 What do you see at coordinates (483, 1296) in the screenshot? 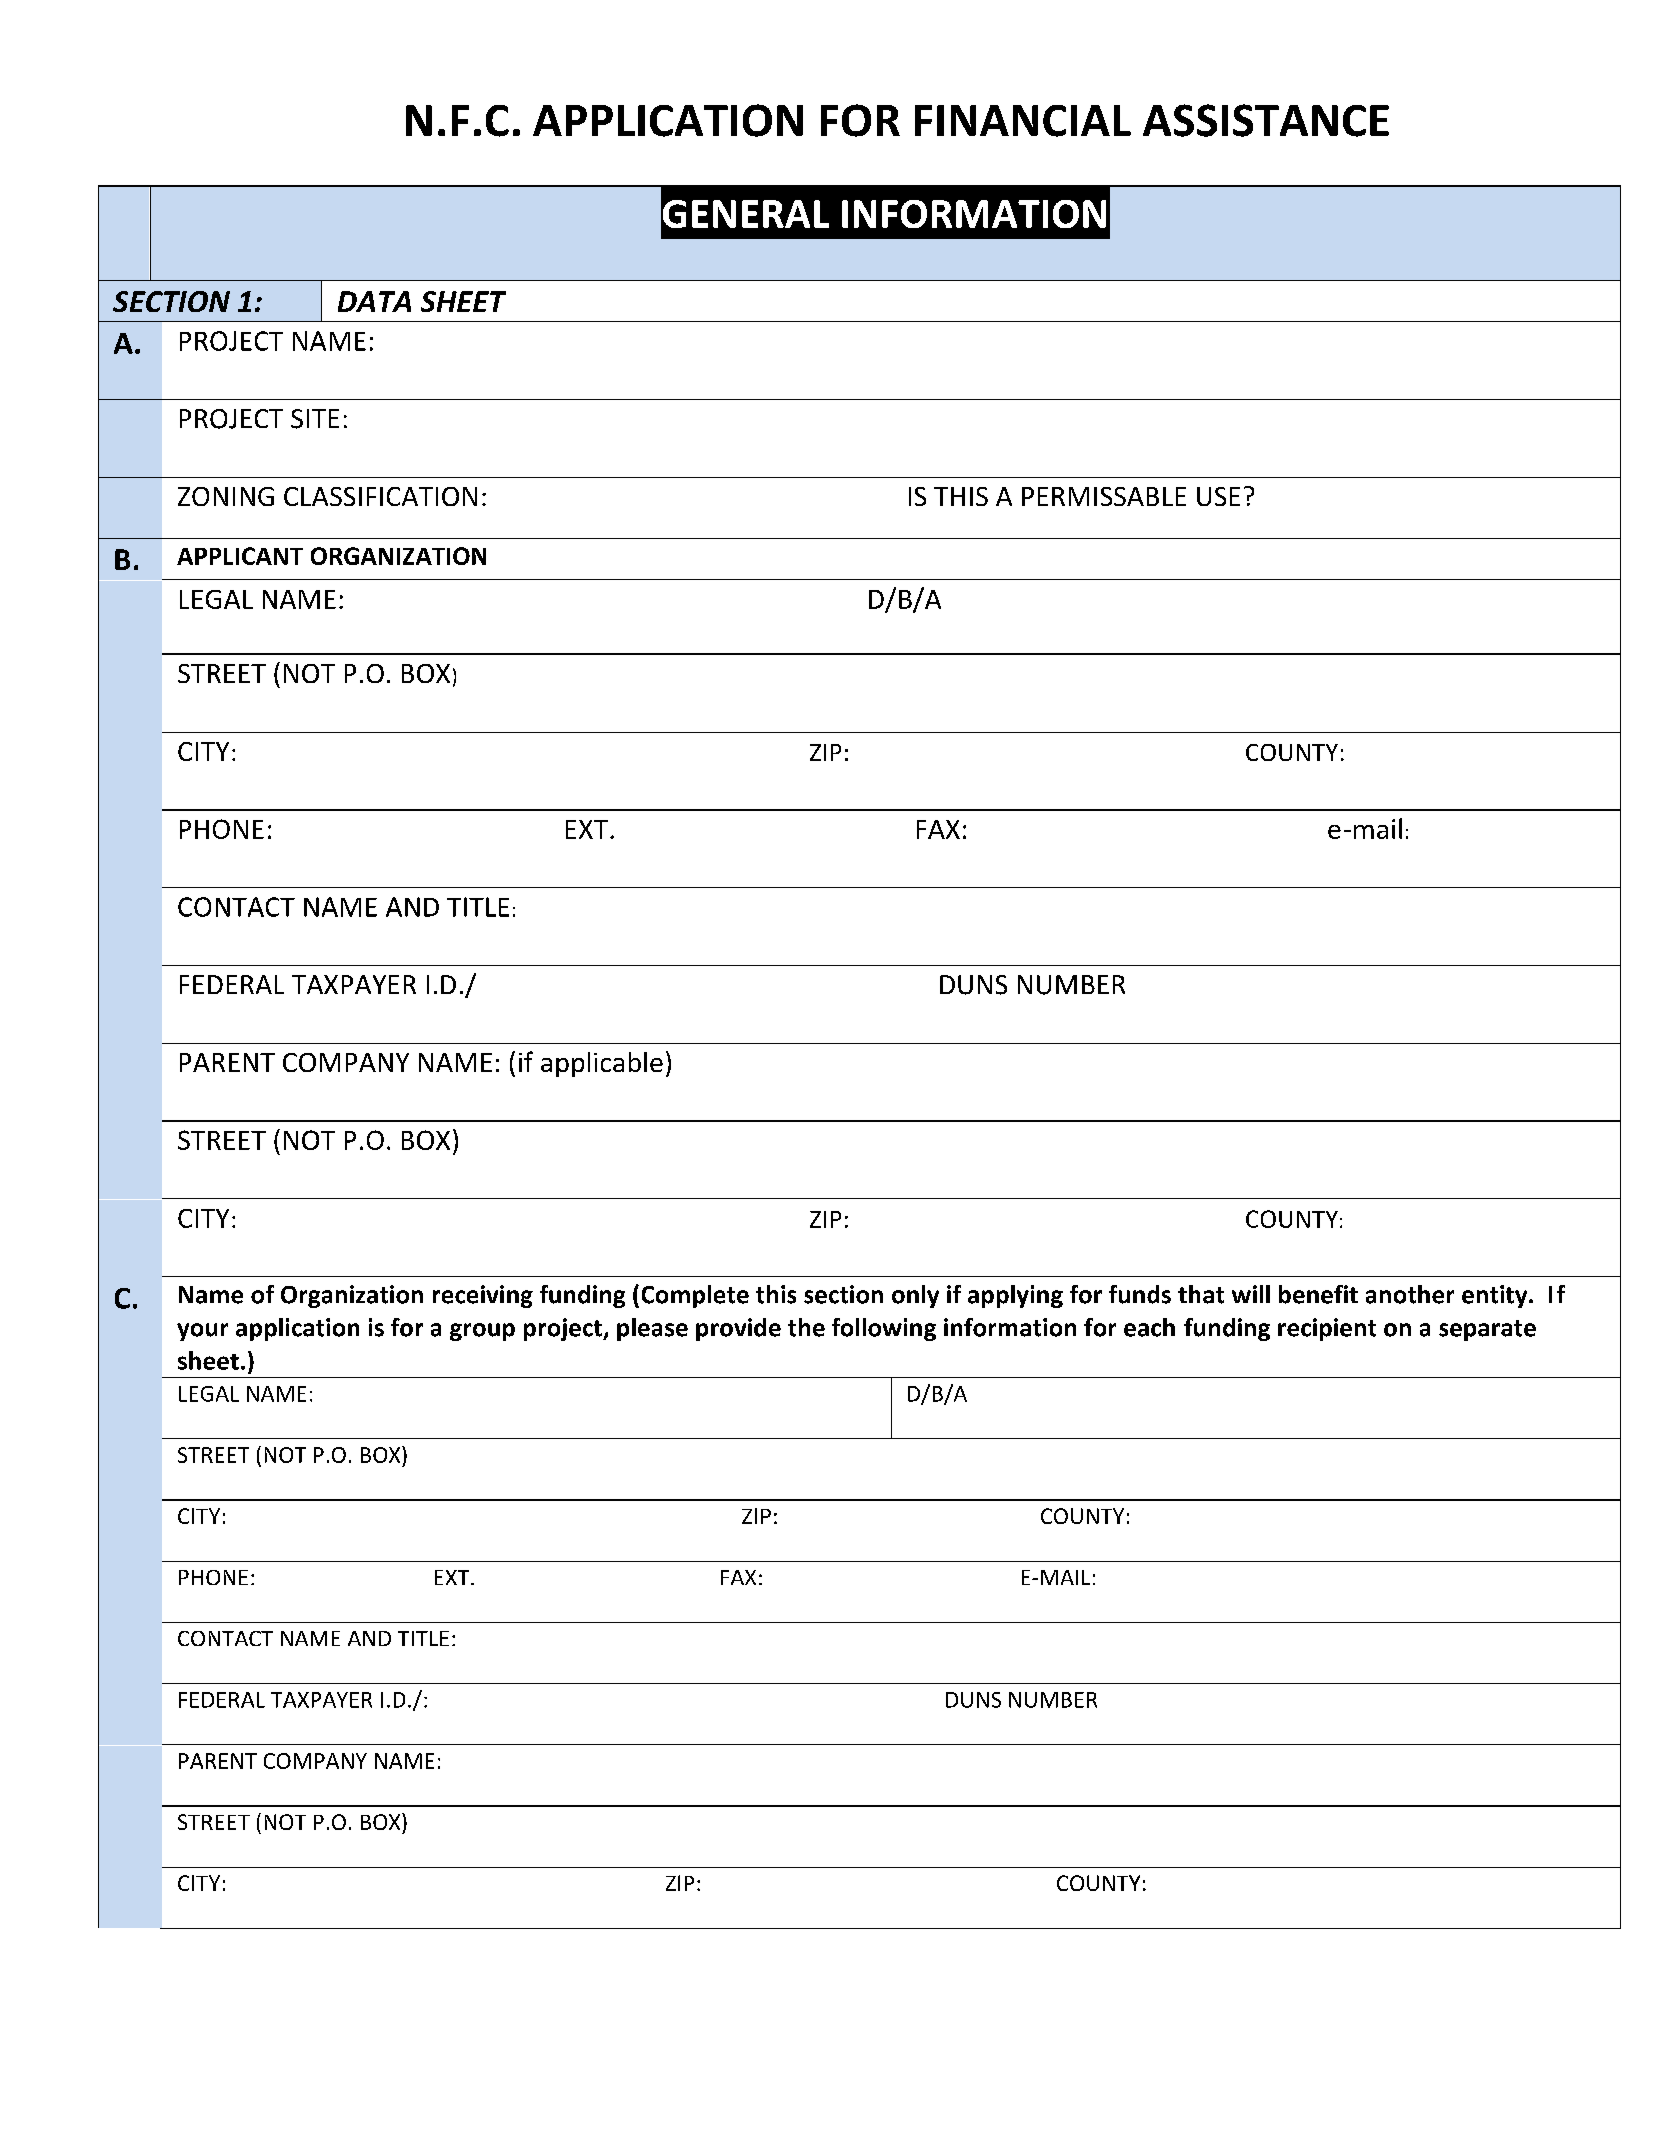
I see `receiving` at bounding box center [483, 1296].
